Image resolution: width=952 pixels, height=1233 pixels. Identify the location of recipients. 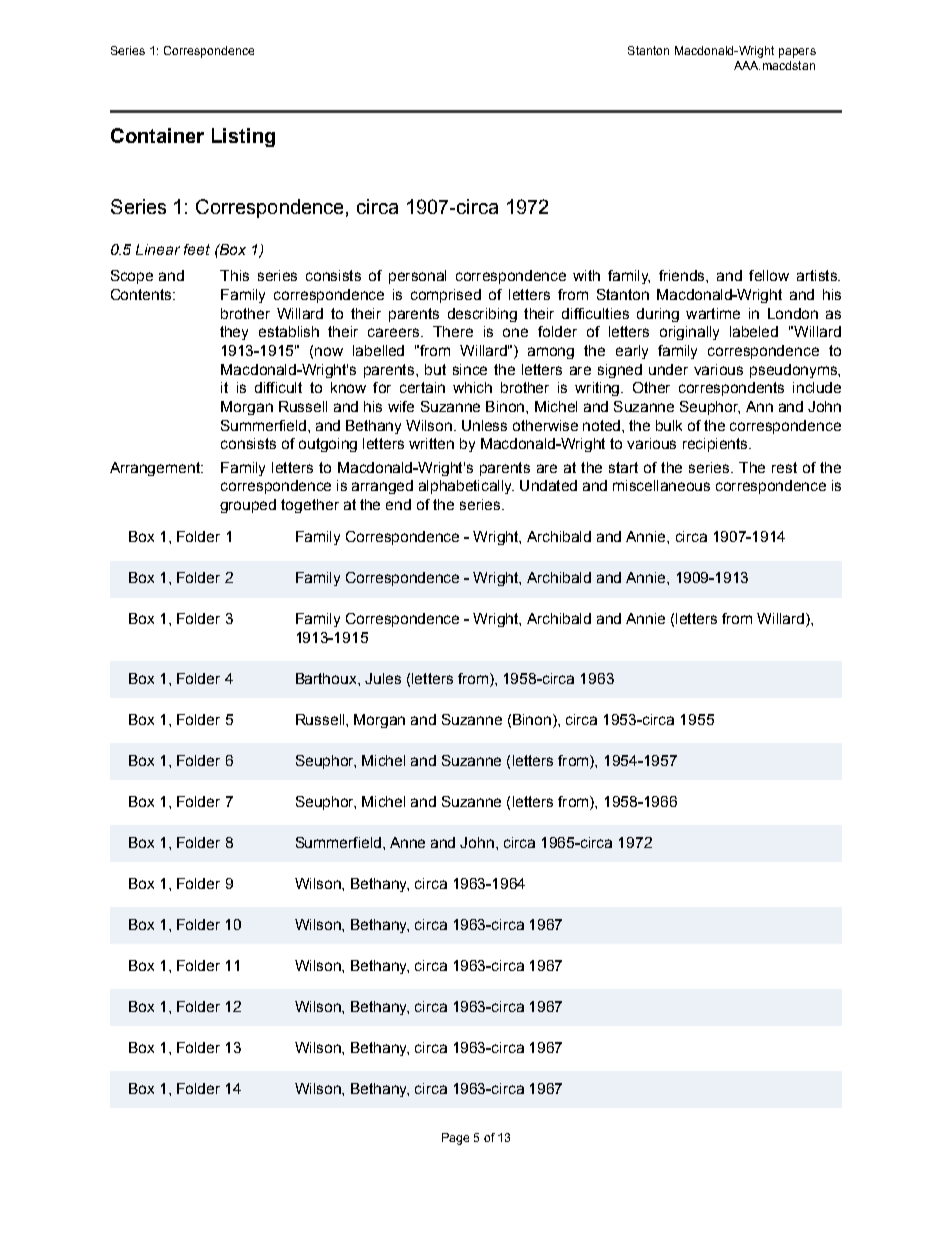
(716, 445).
